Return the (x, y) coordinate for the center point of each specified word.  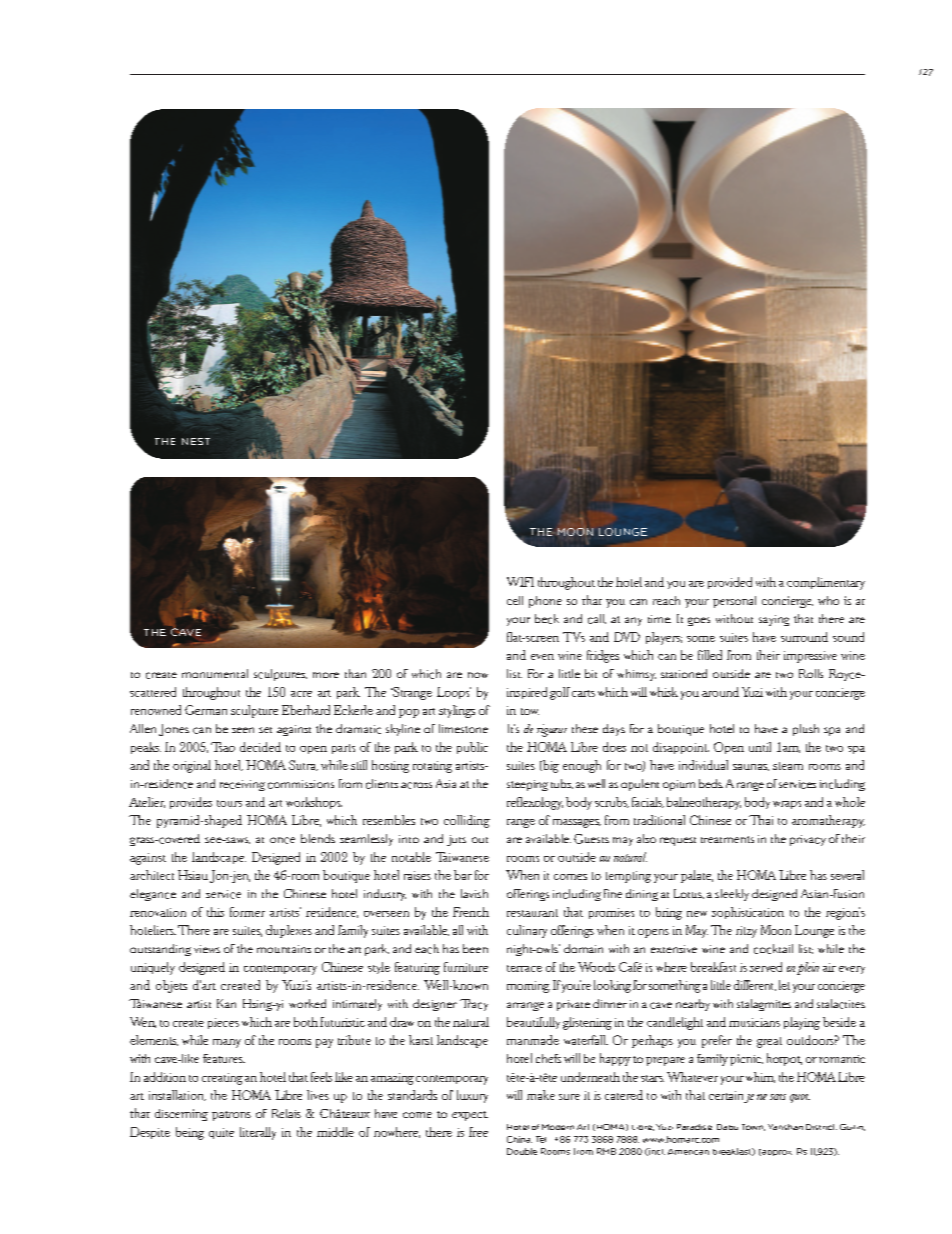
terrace (524, 968)
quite (221, 1133)
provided (730, 583)
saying (774, 620)
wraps (787, 805)
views (207, 949)
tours (229, 803)
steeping (527, 785)
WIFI (520, 582)
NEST (196, 441)
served (766, 967)
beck (547, 619)
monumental (215, 673)
